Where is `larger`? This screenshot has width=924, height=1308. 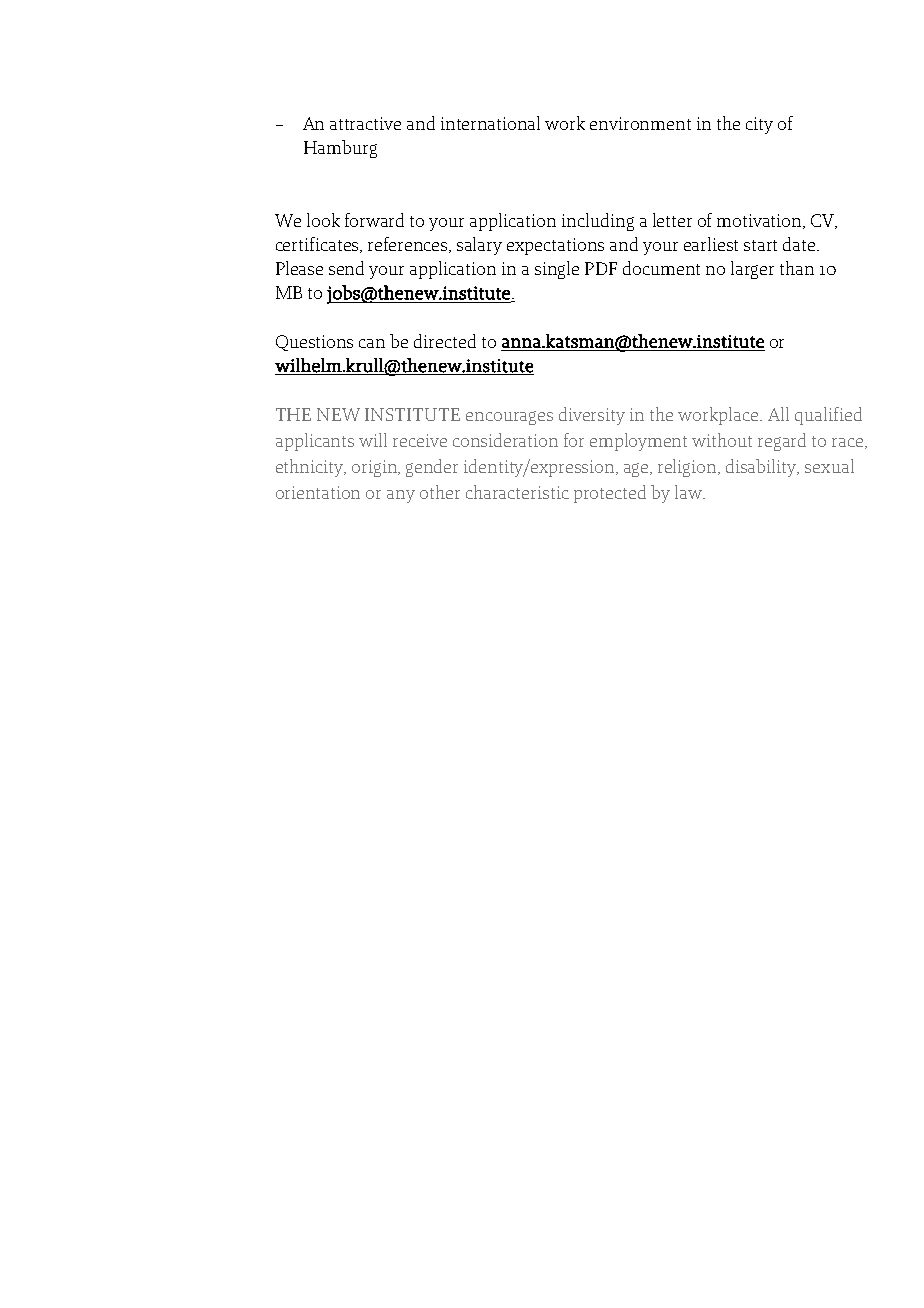 larger is located at coordinates (752, 270).
